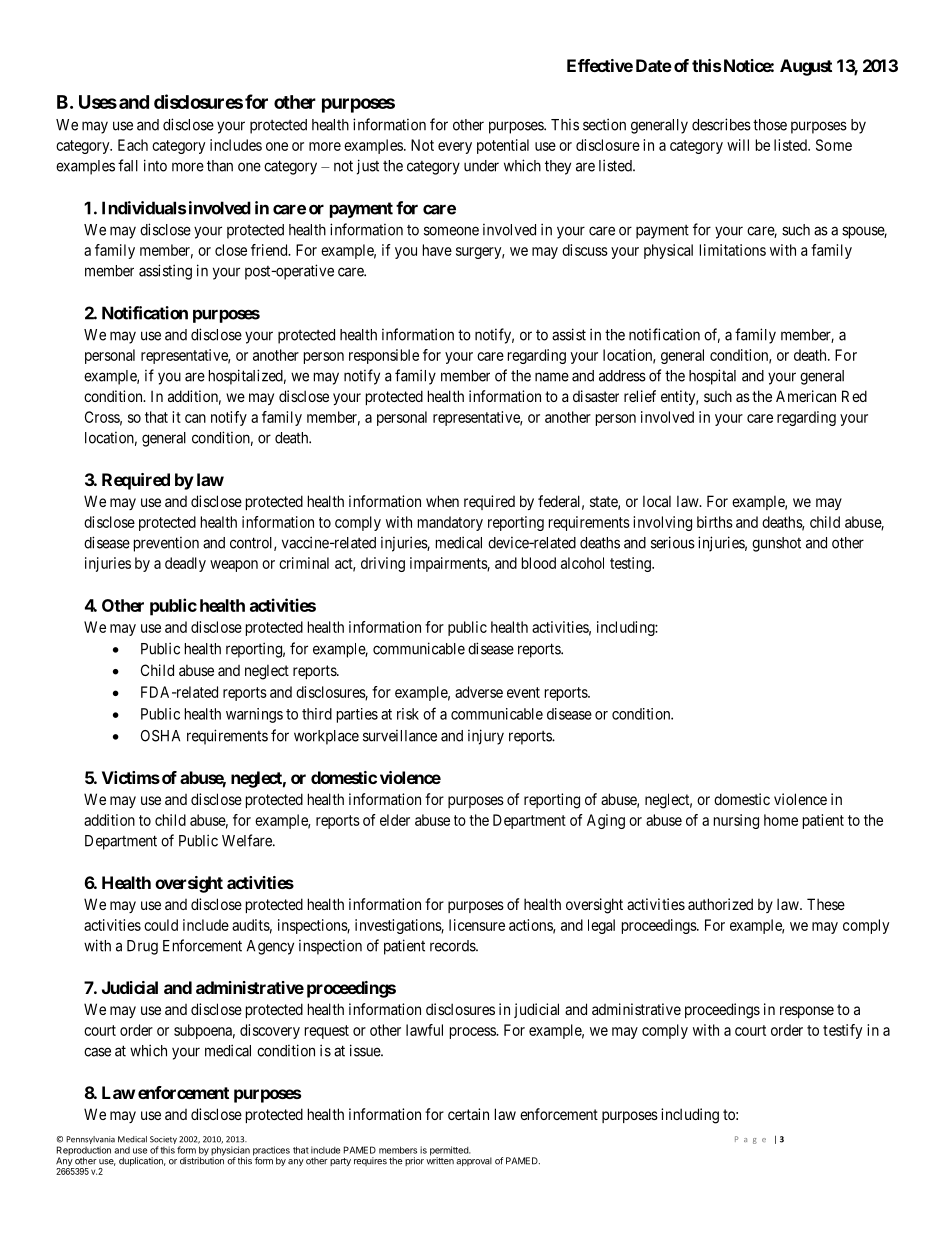 Image resolution: width=952 pixels, height=1233 pixels. Describe the element at coordinates (384, 356) in the document. I see `responsible` at that location.
